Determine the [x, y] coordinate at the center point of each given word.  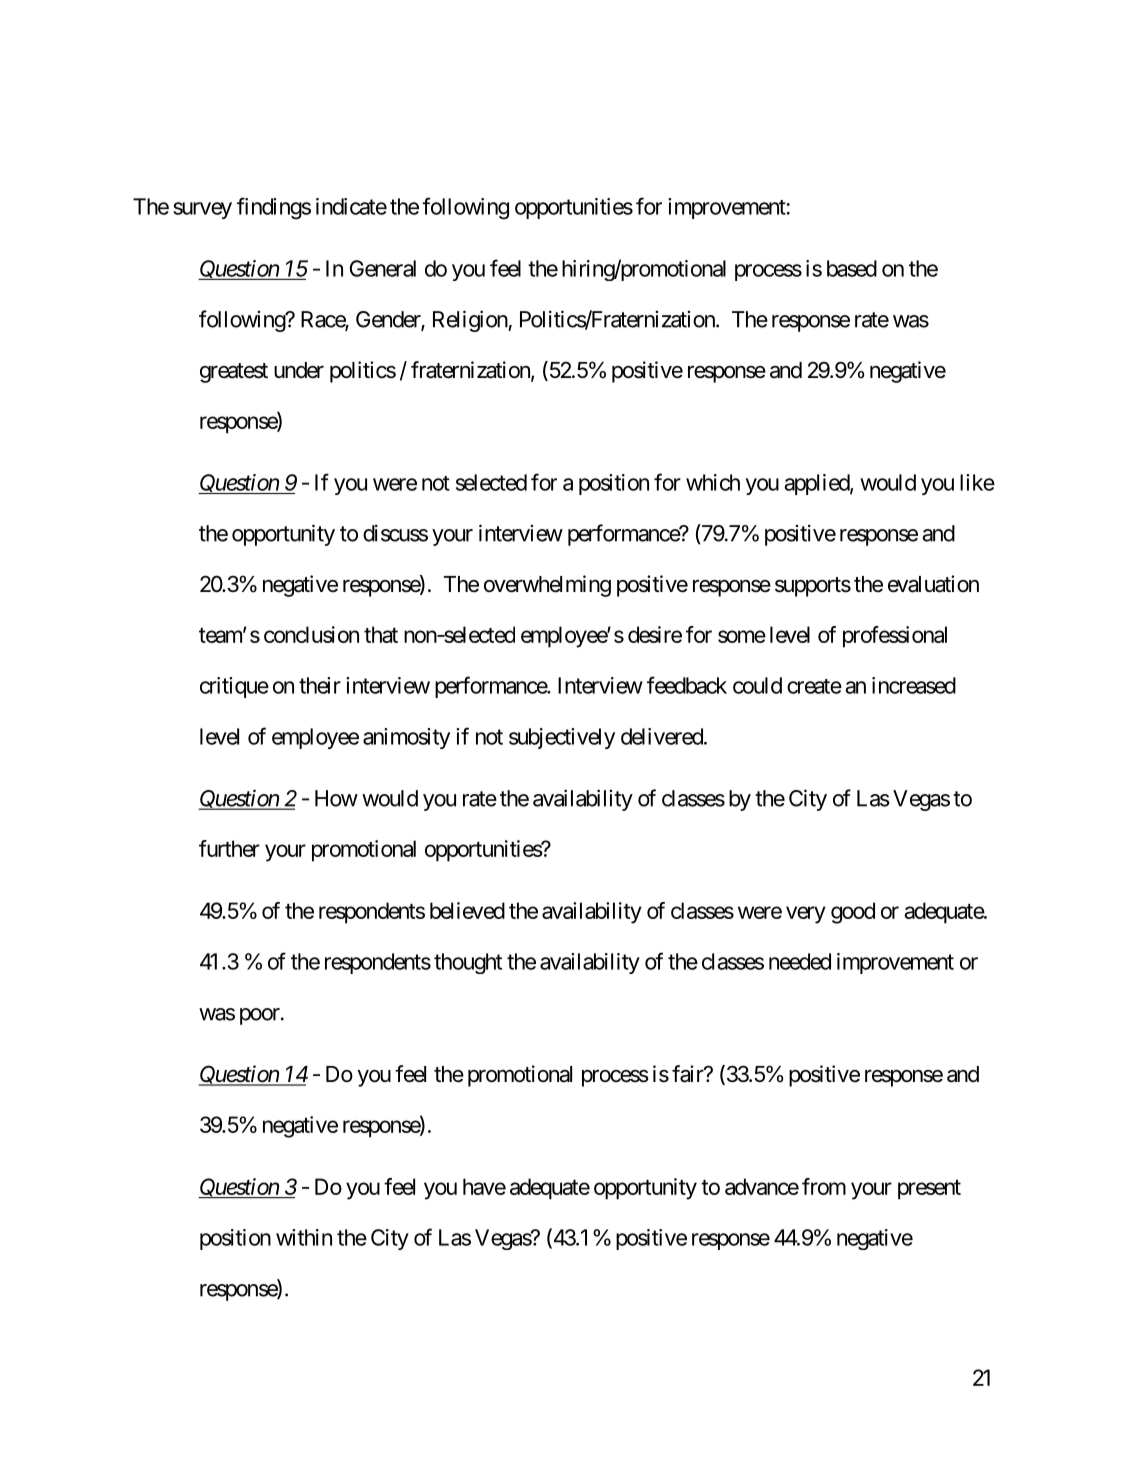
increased [914, 685]
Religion [471, 321]
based [852, 268]
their [320, 685]
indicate [351, 206]
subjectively [562, 738]
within [304, 1237]
